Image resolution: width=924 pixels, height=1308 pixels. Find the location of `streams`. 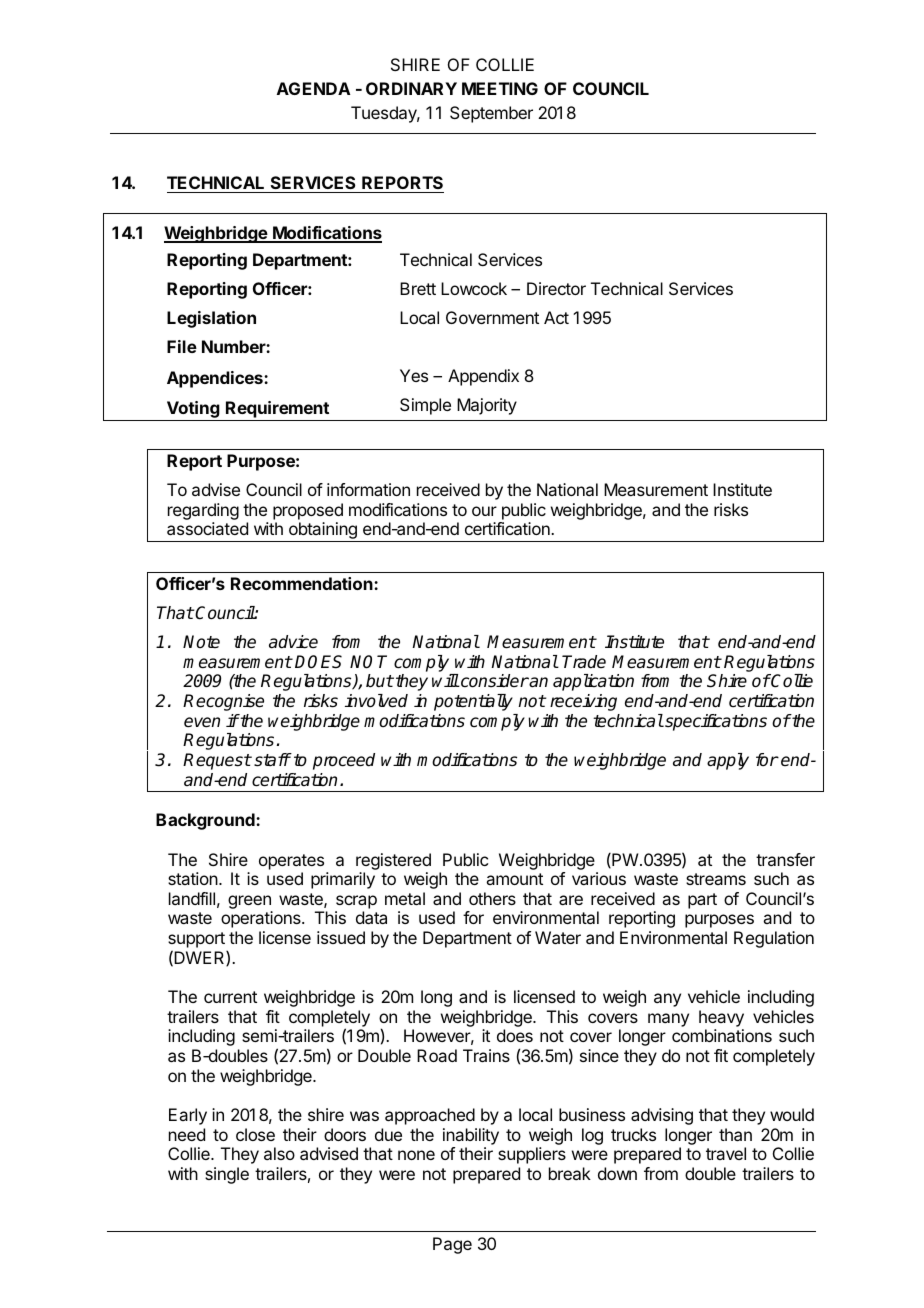

streams is located at coordinates (716, 879).
